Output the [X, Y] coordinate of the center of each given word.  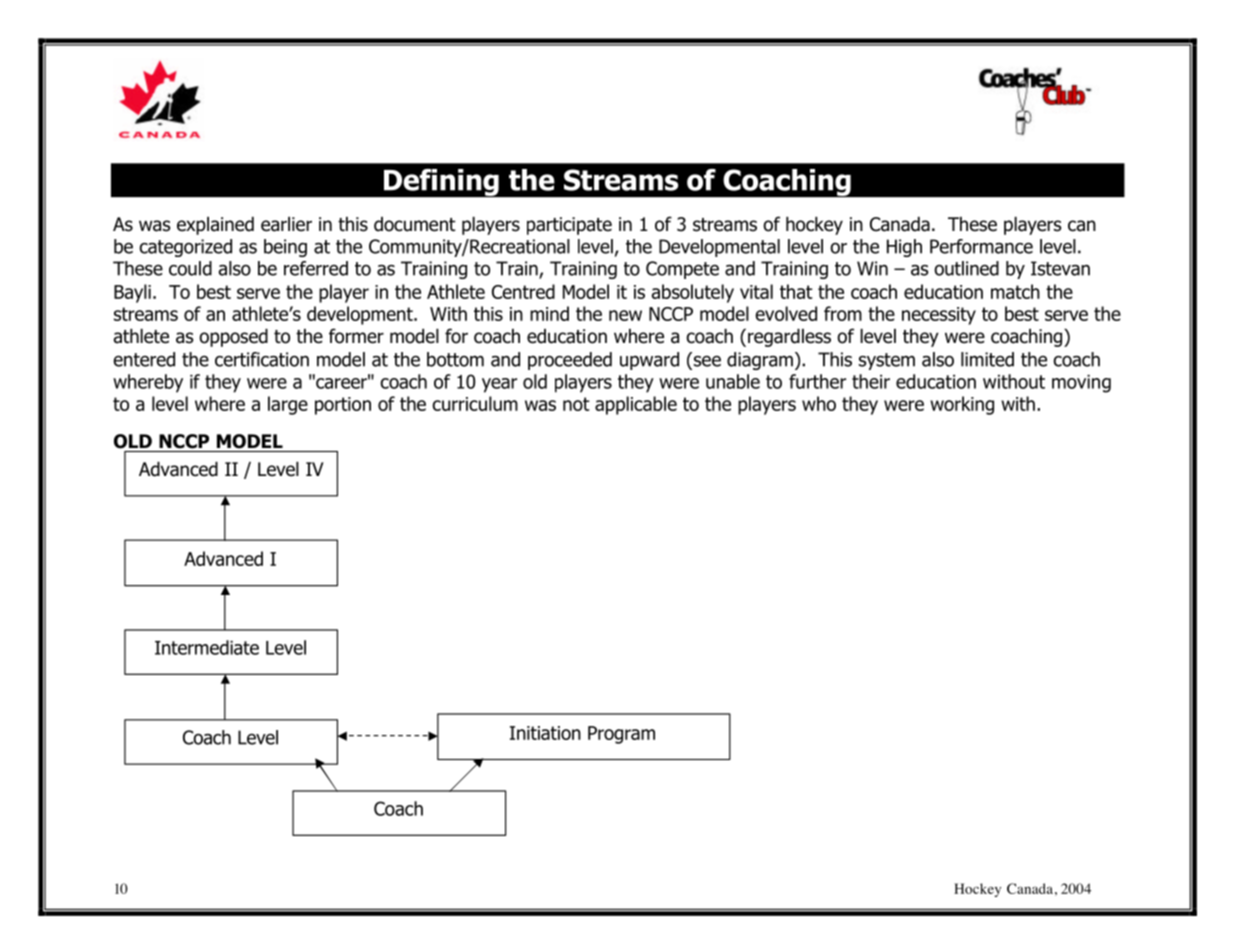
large [288, 405]
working [962, 405]
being [285, 248]
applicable [636, 405]
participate [569, 226]
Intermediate [207, 647]
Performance [981, 246]
